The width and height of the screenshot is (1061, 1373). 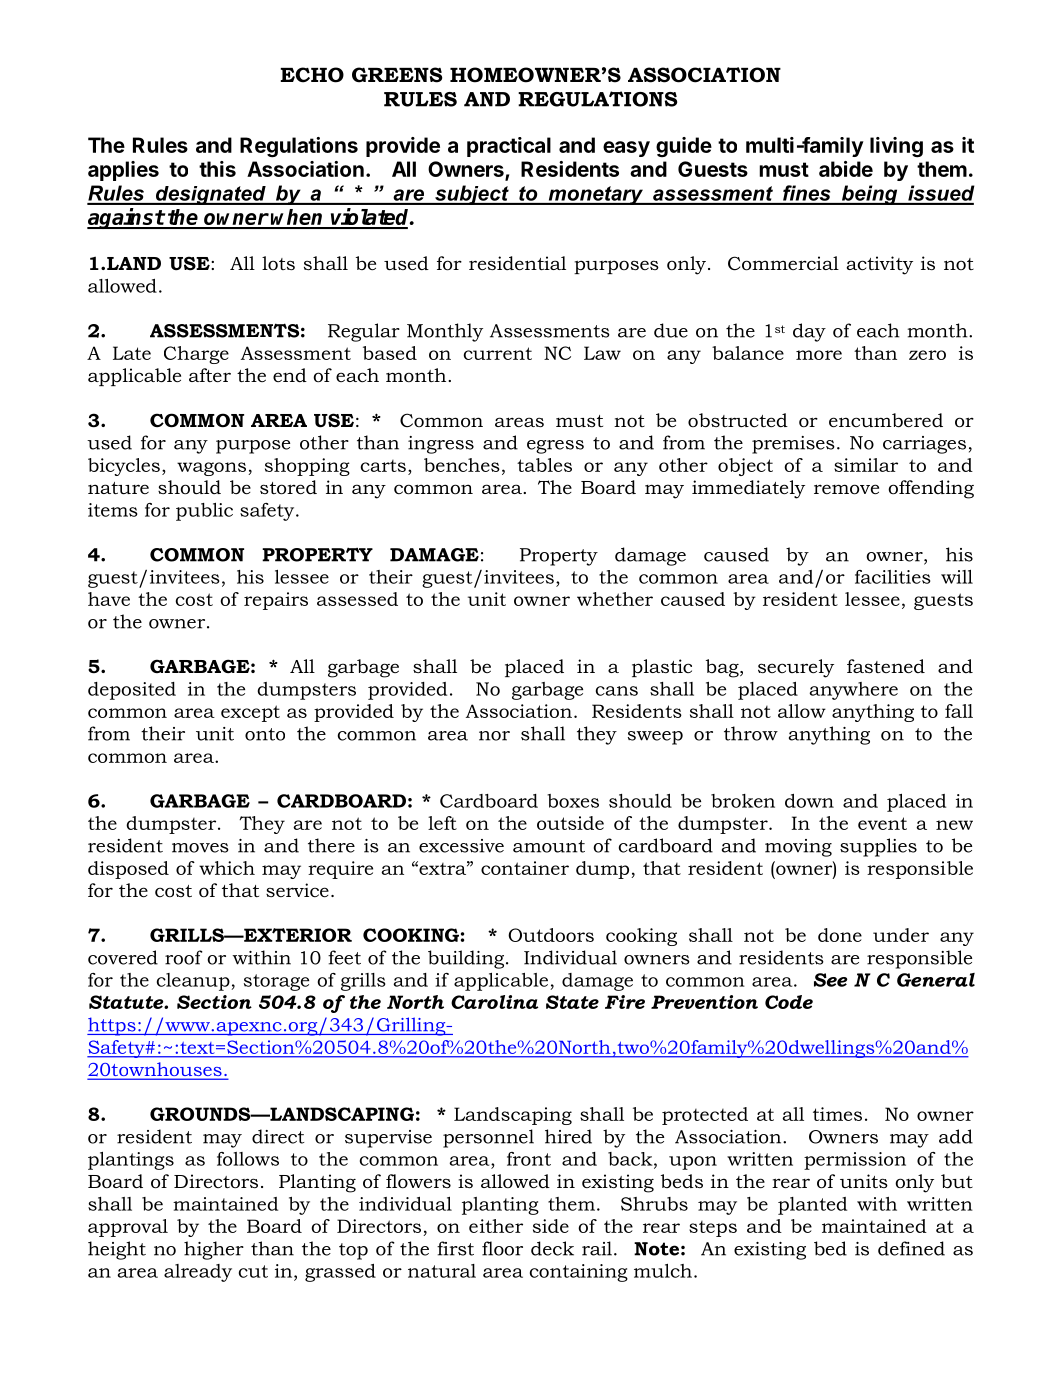 I want to click on higher, so click(x=214, y=1250).
